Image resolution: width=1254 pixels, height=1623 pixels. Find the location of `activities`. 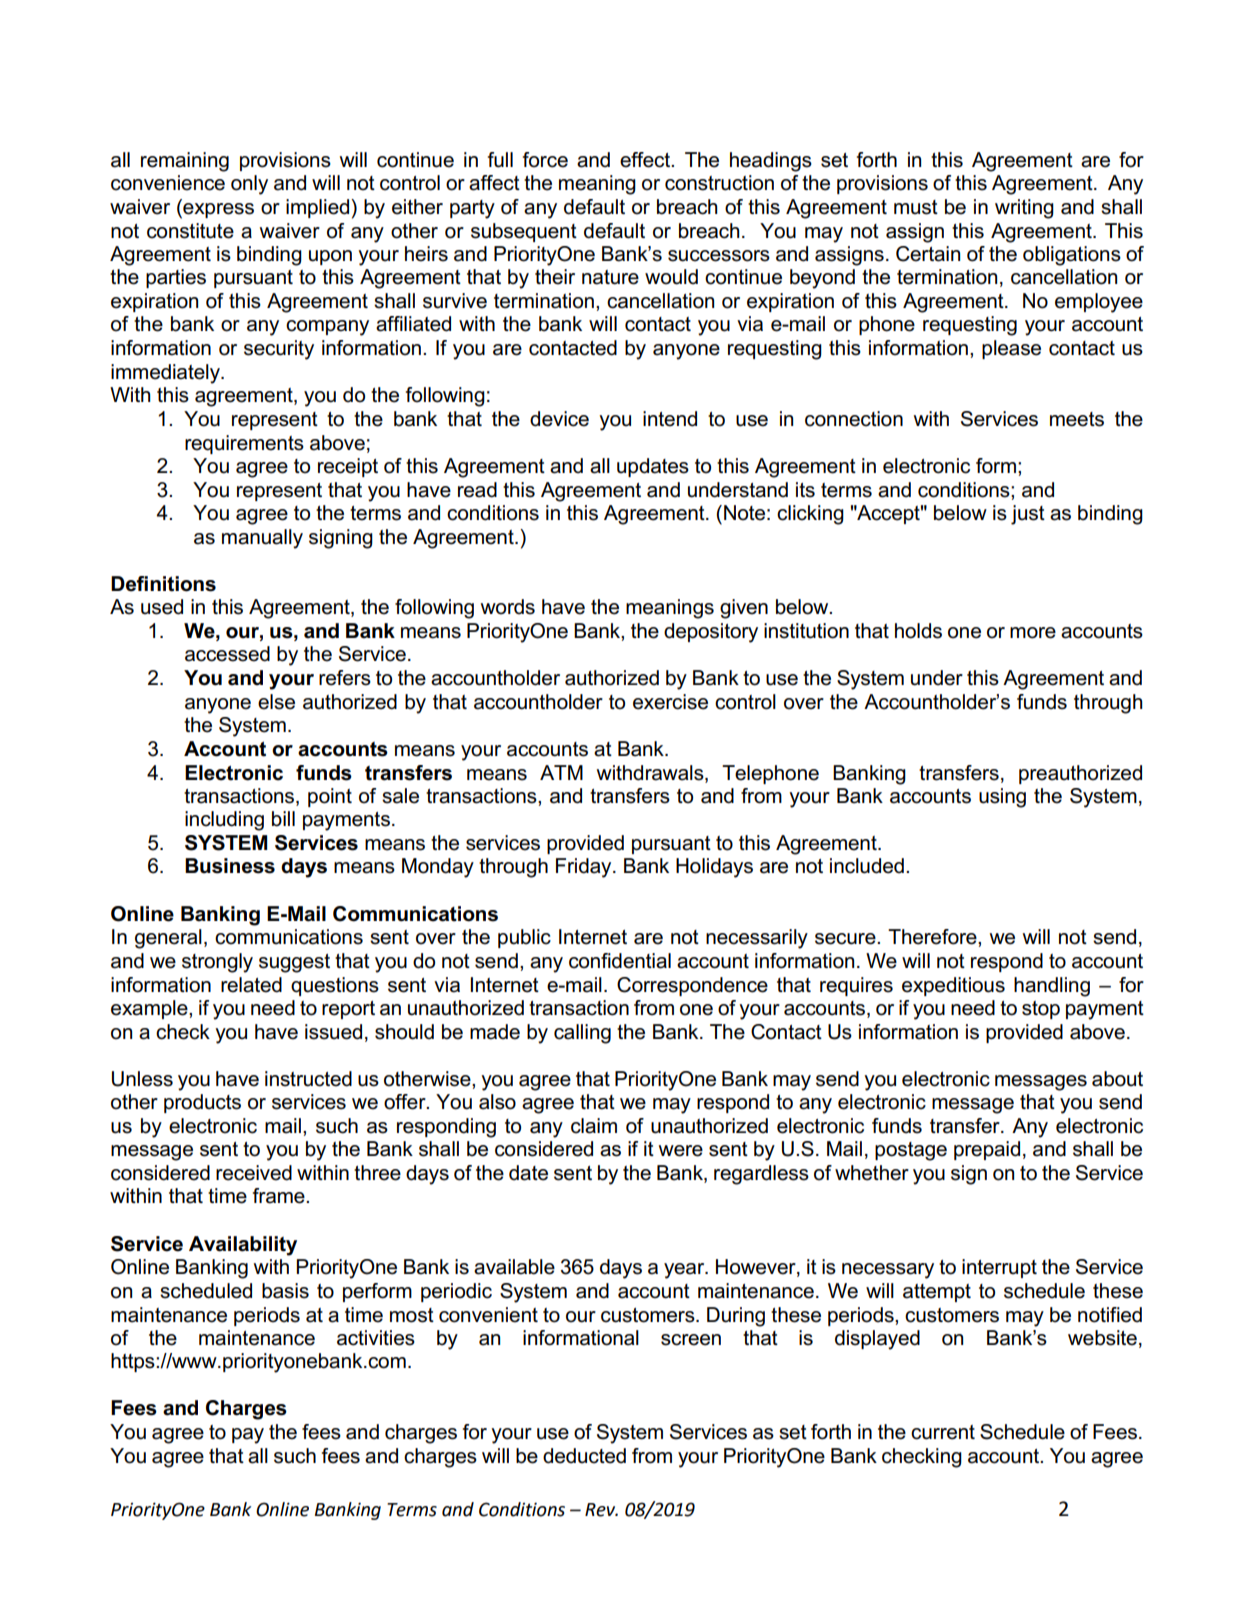

activities is located at coordinates (376, 1338).
